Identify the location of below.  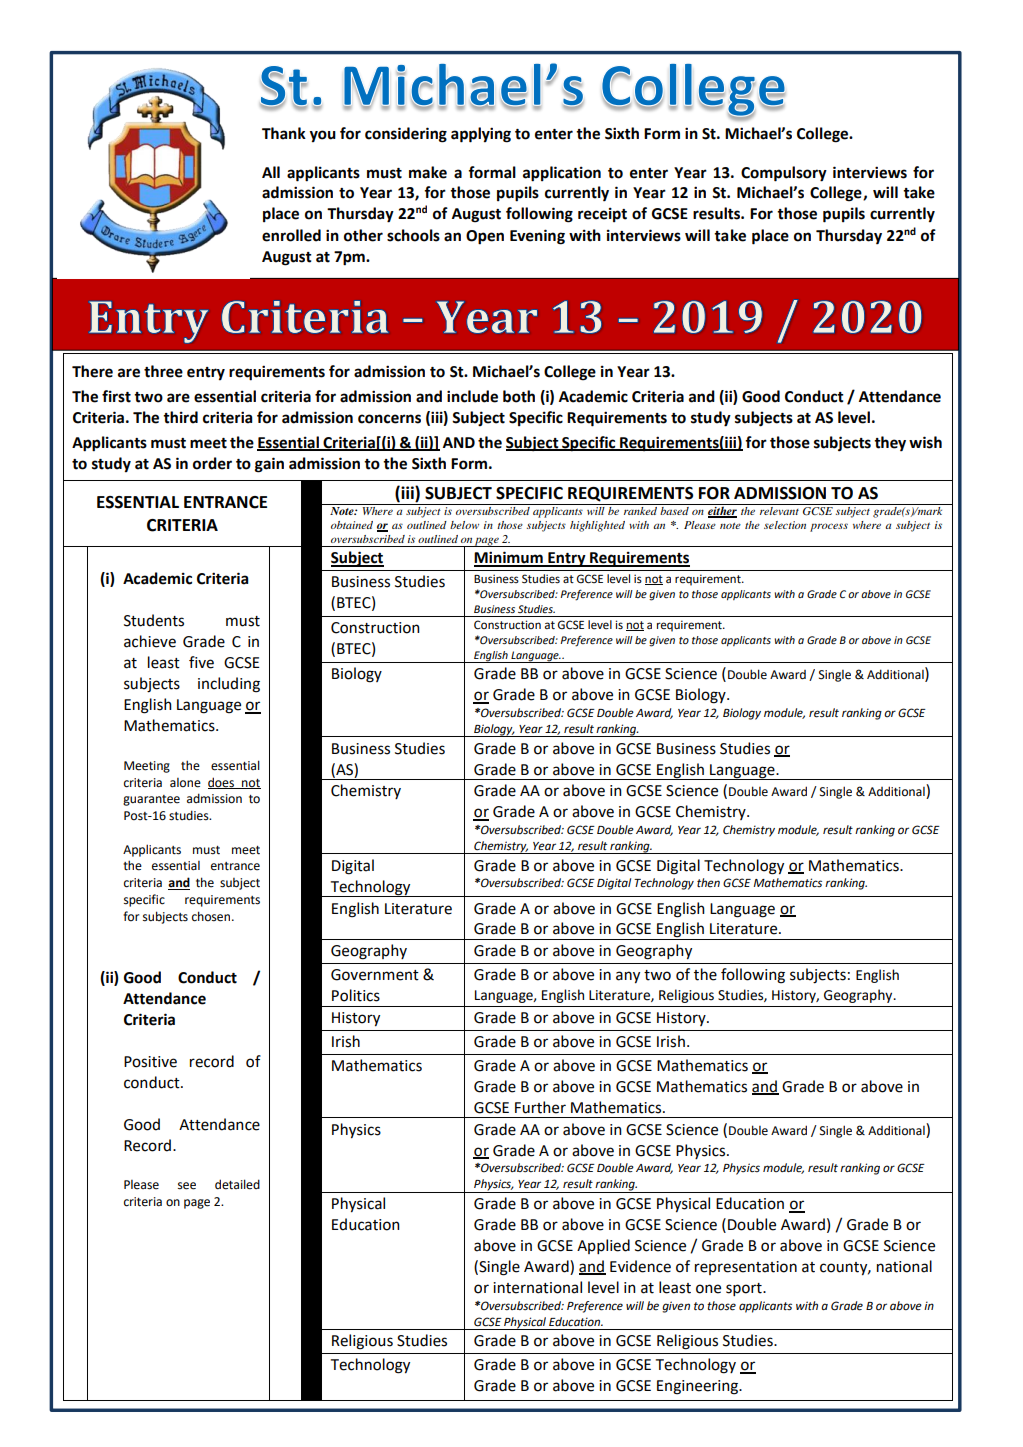
(464, 525).
